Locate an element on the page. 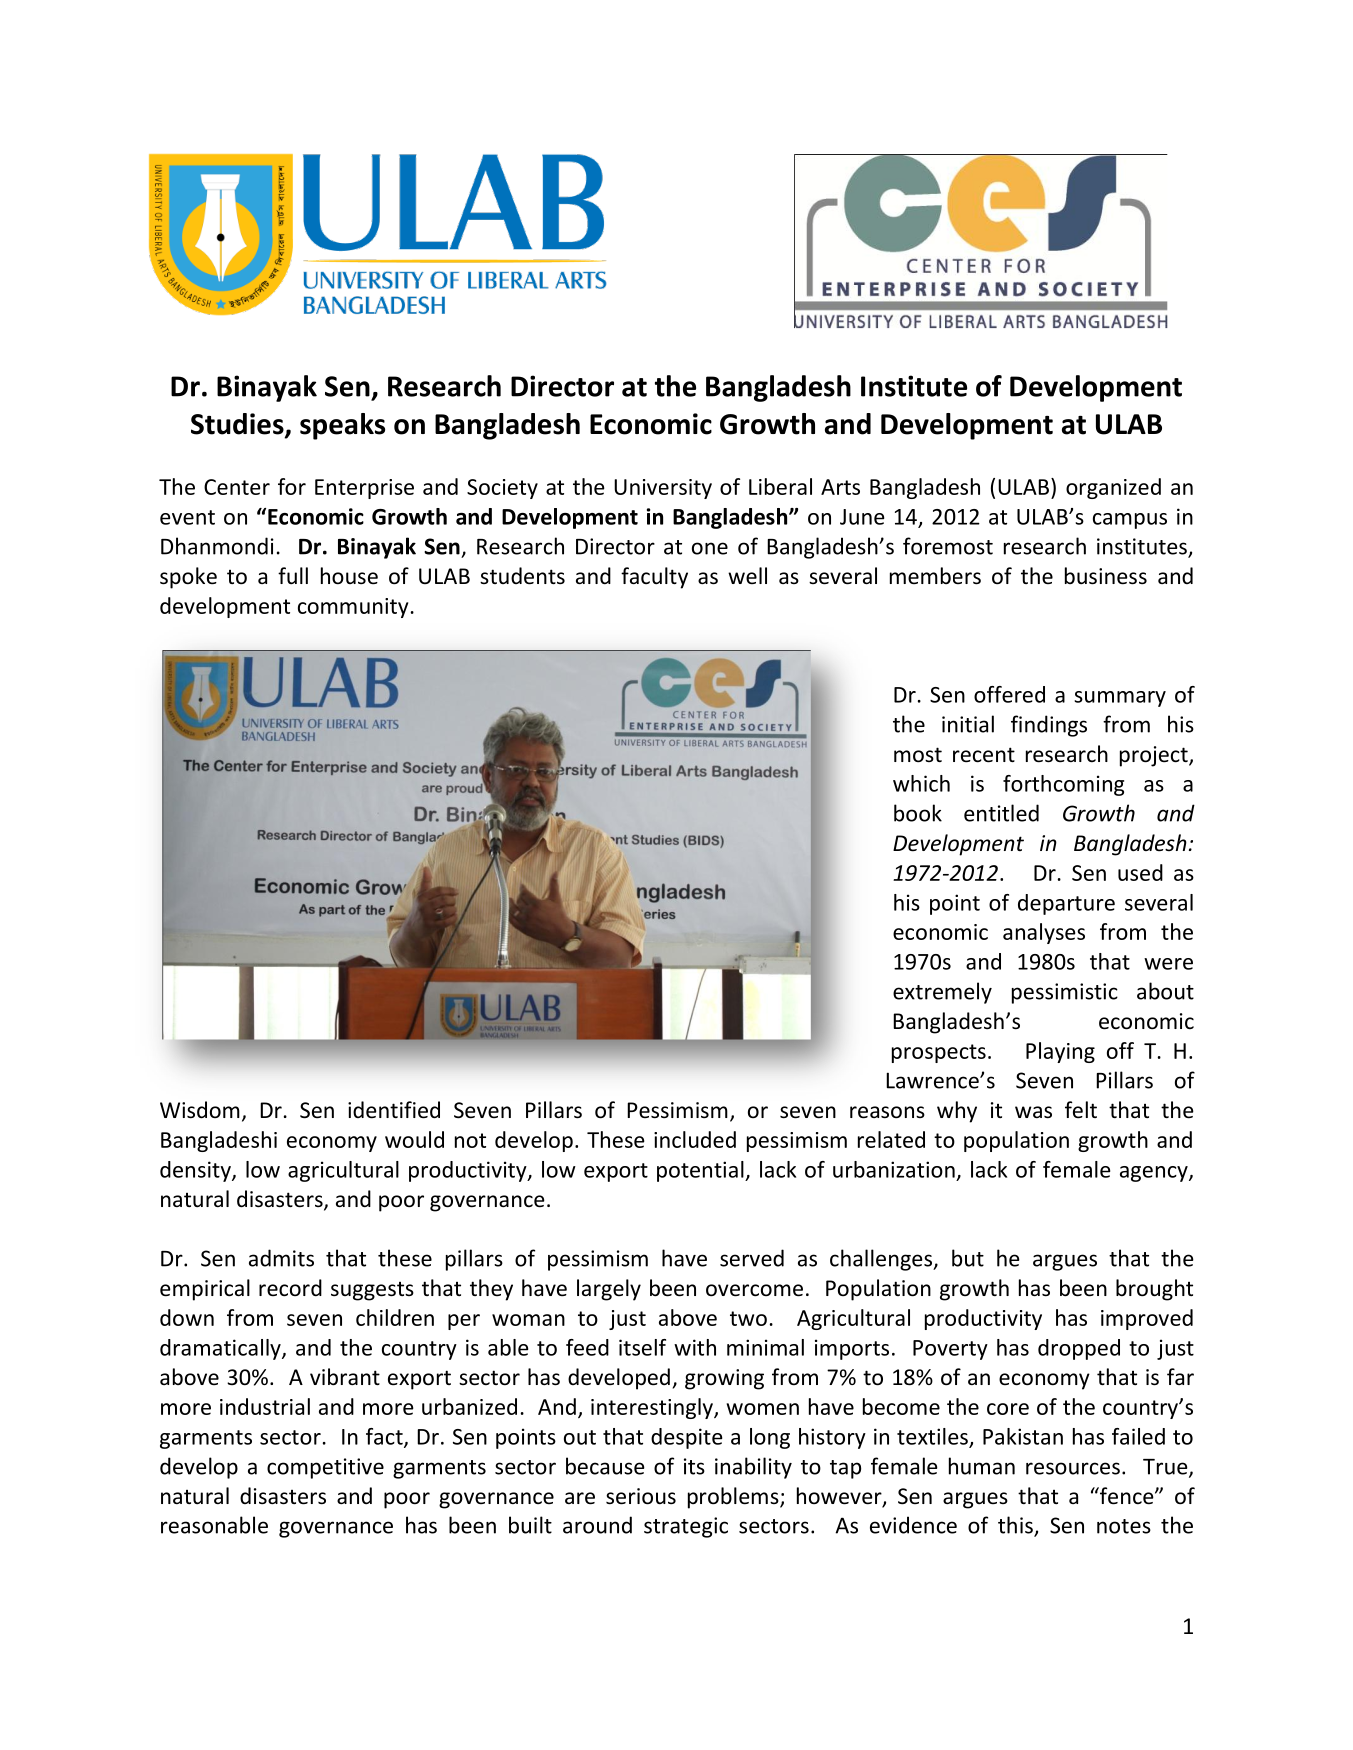 This page has width=1353, height=1750. record is located at coordinates (290, 1288).
